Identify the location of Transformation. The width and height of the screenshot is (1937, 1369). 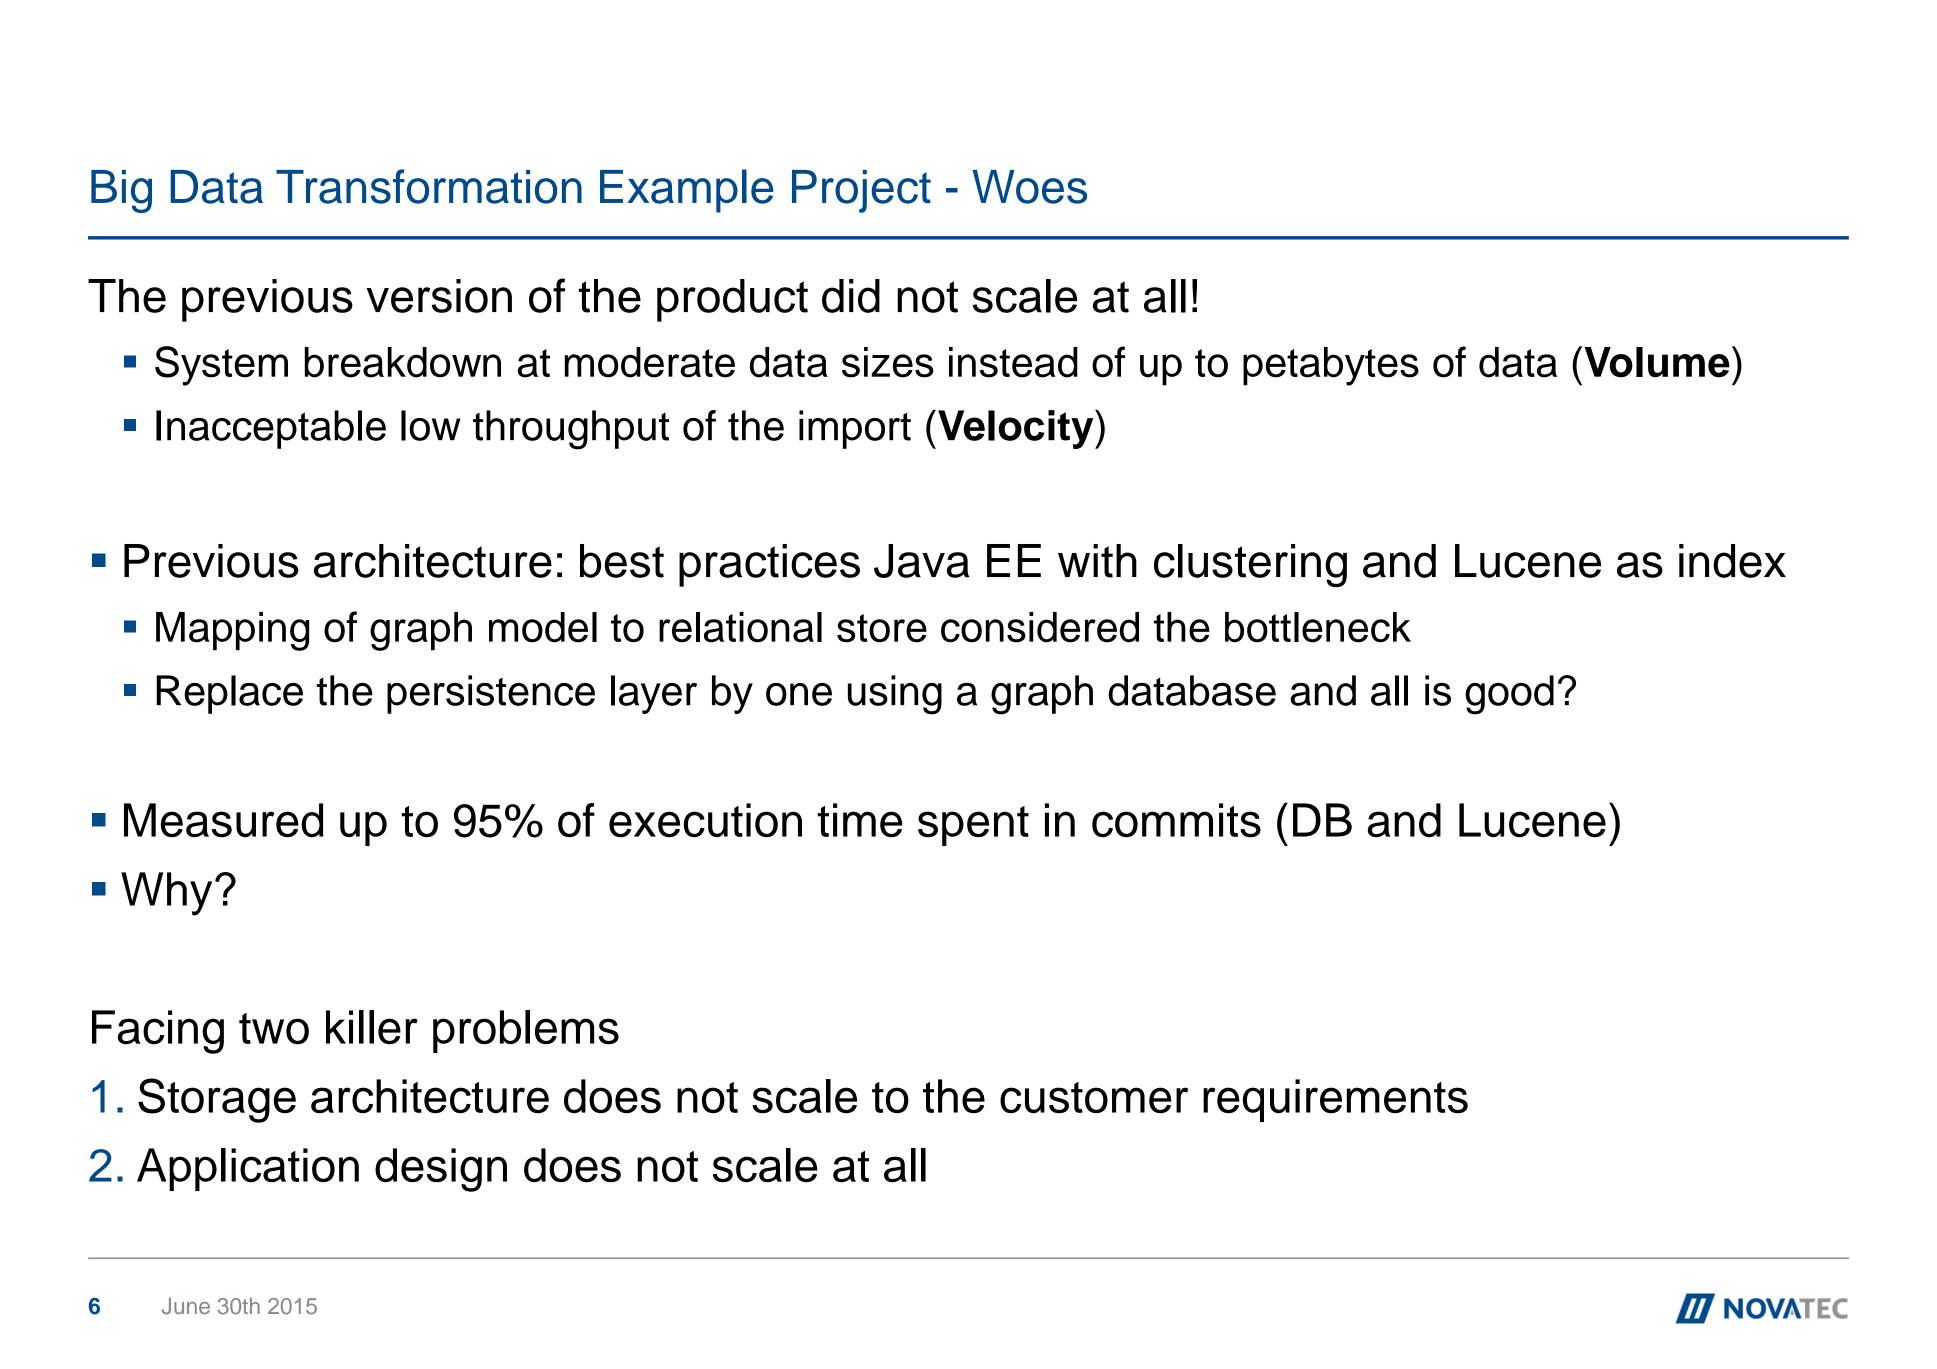
(429, 186).
